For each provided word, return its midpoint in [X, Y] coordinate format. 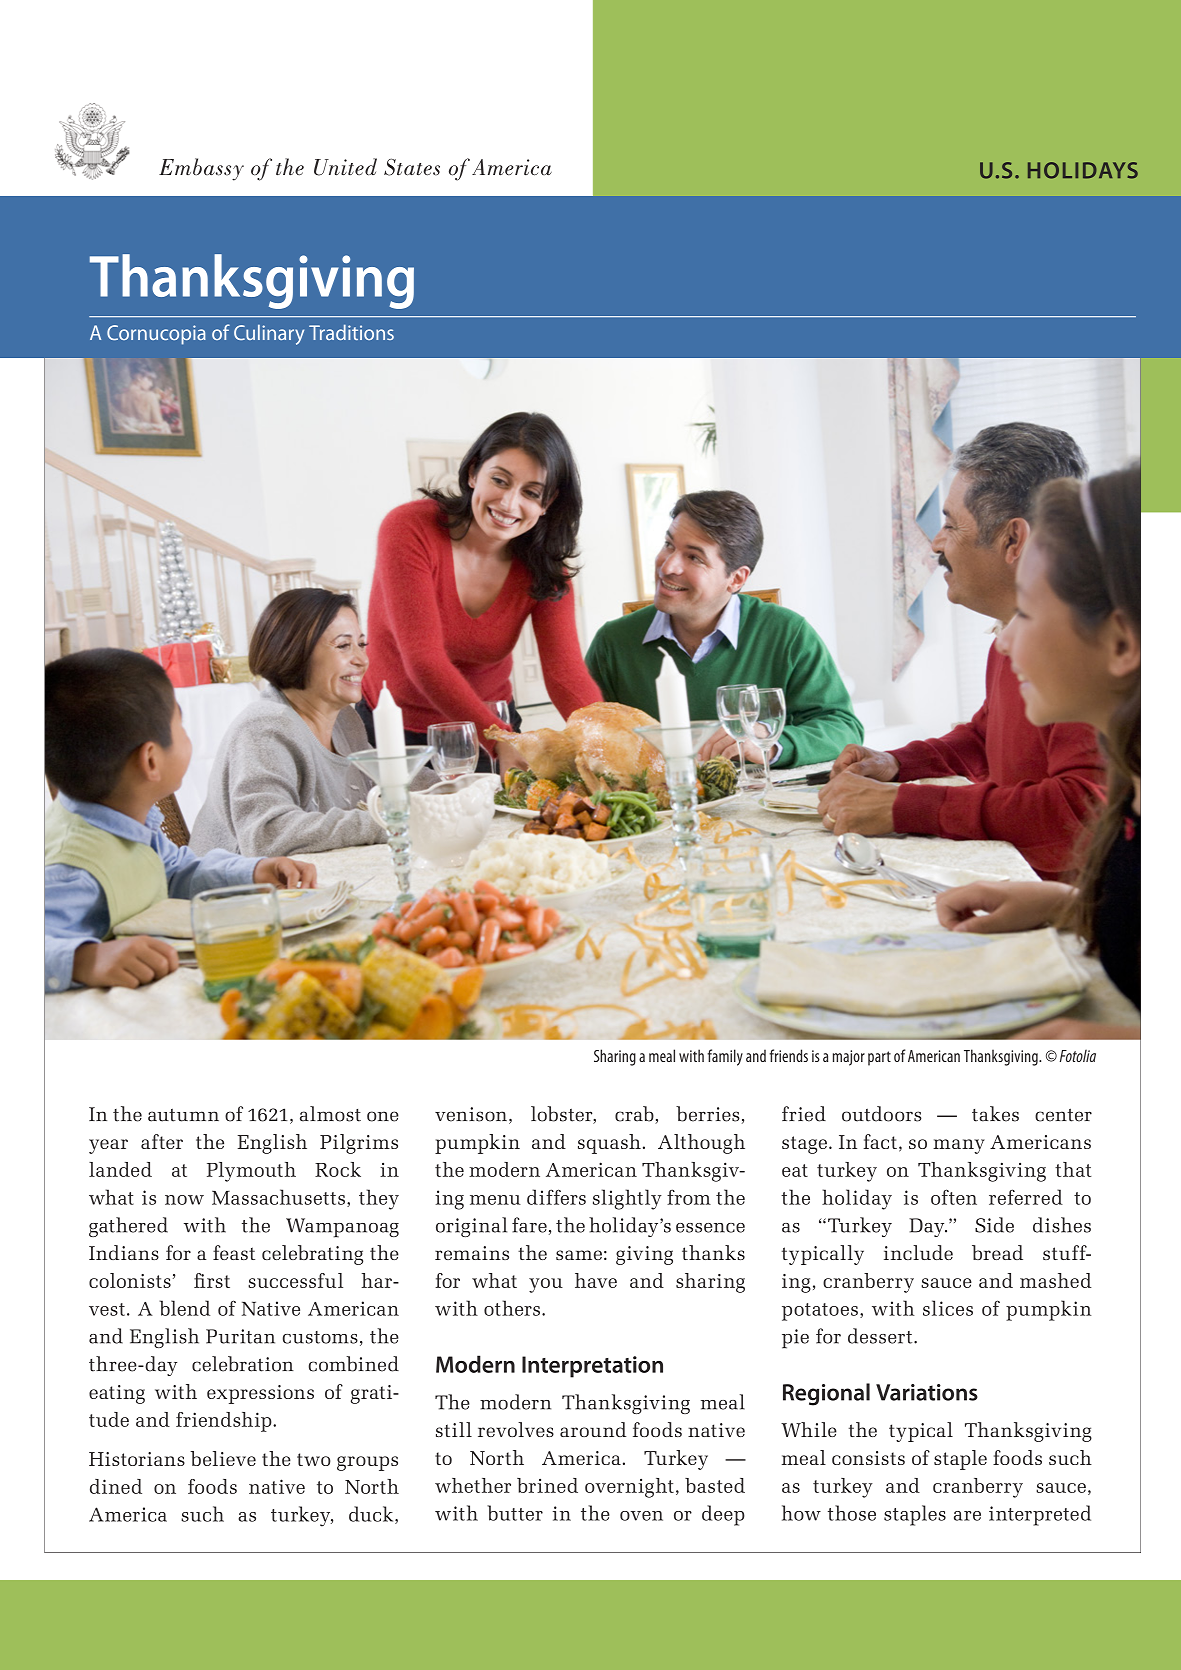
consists [868, 1458]
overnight [629, 1488]
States [412, 167]
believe [223, 1458]
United [345, 167]
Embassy [201, 169]
